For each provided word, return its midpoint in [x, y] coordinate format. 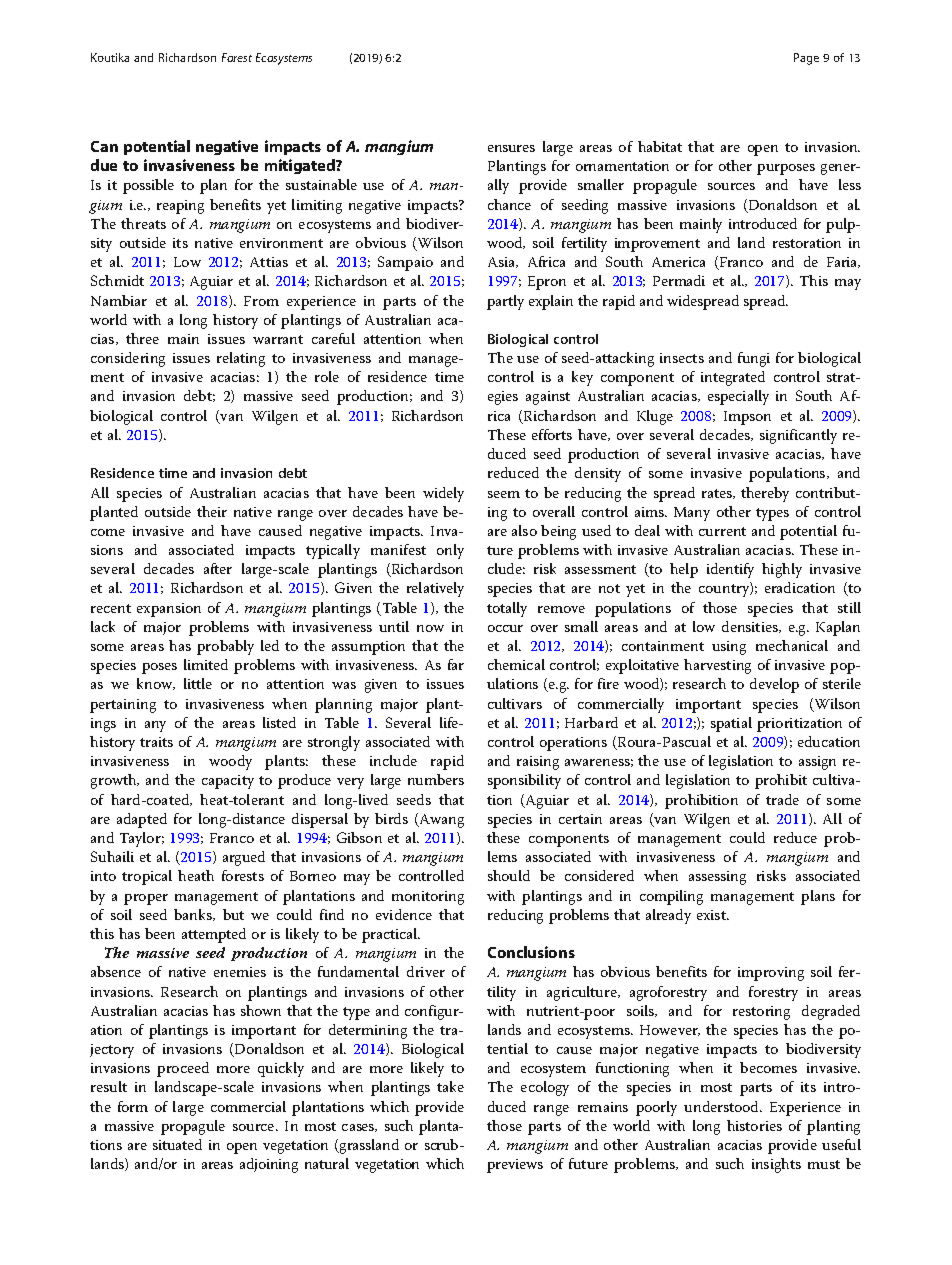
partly [505, 302]
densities [751, 627]
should [509, 875]
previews [515, 1166]
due [104, 165]
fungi [754, 359]
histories [754, 1125]
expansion [169, 610]
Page [806, 59]
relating [241, 359]
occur [505, 628]
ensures [511, 148]
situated [177, 1144]
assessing [717, 878]
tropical [147, 877]
